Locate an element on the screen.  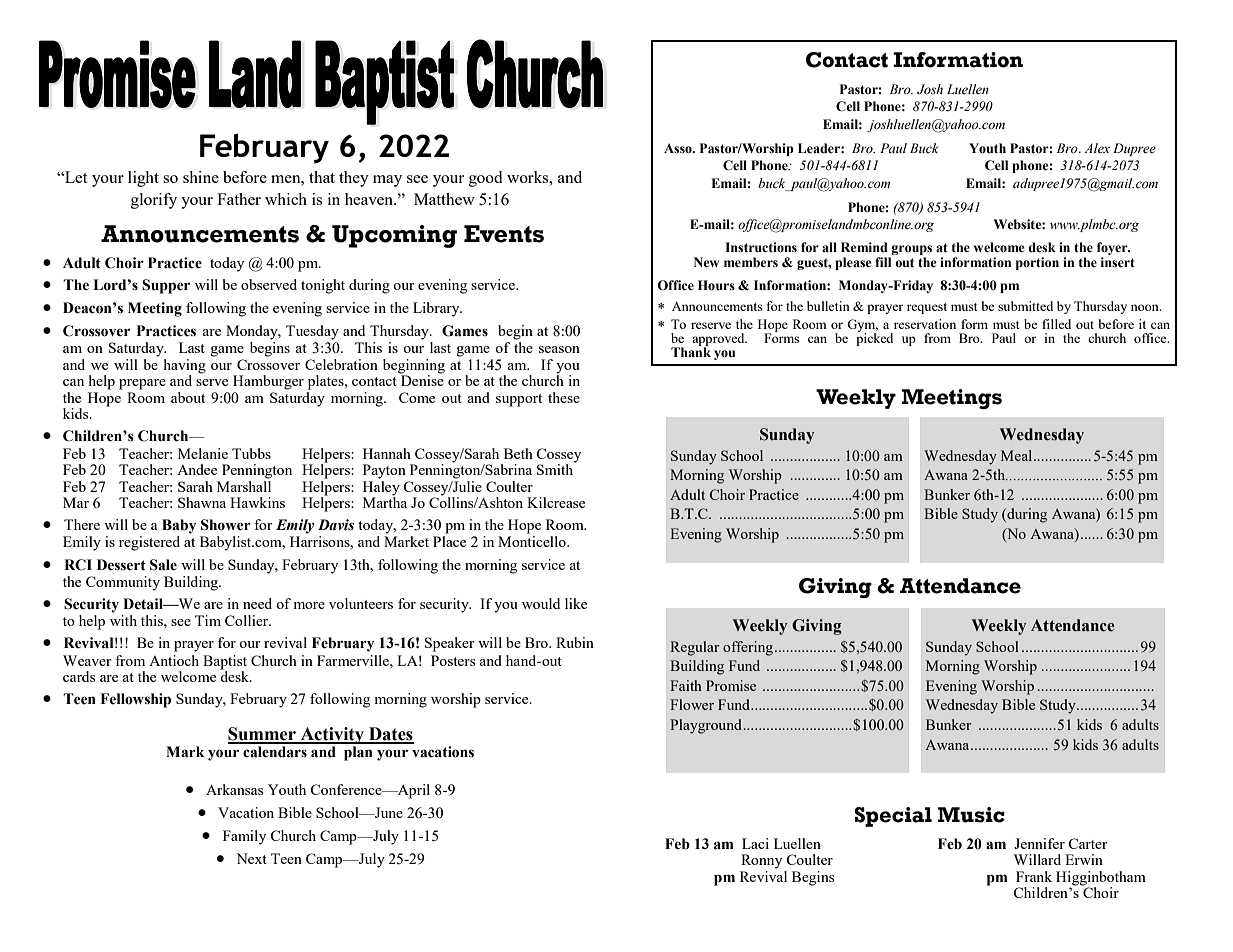
Regular is located at coordinates (695, 648).
